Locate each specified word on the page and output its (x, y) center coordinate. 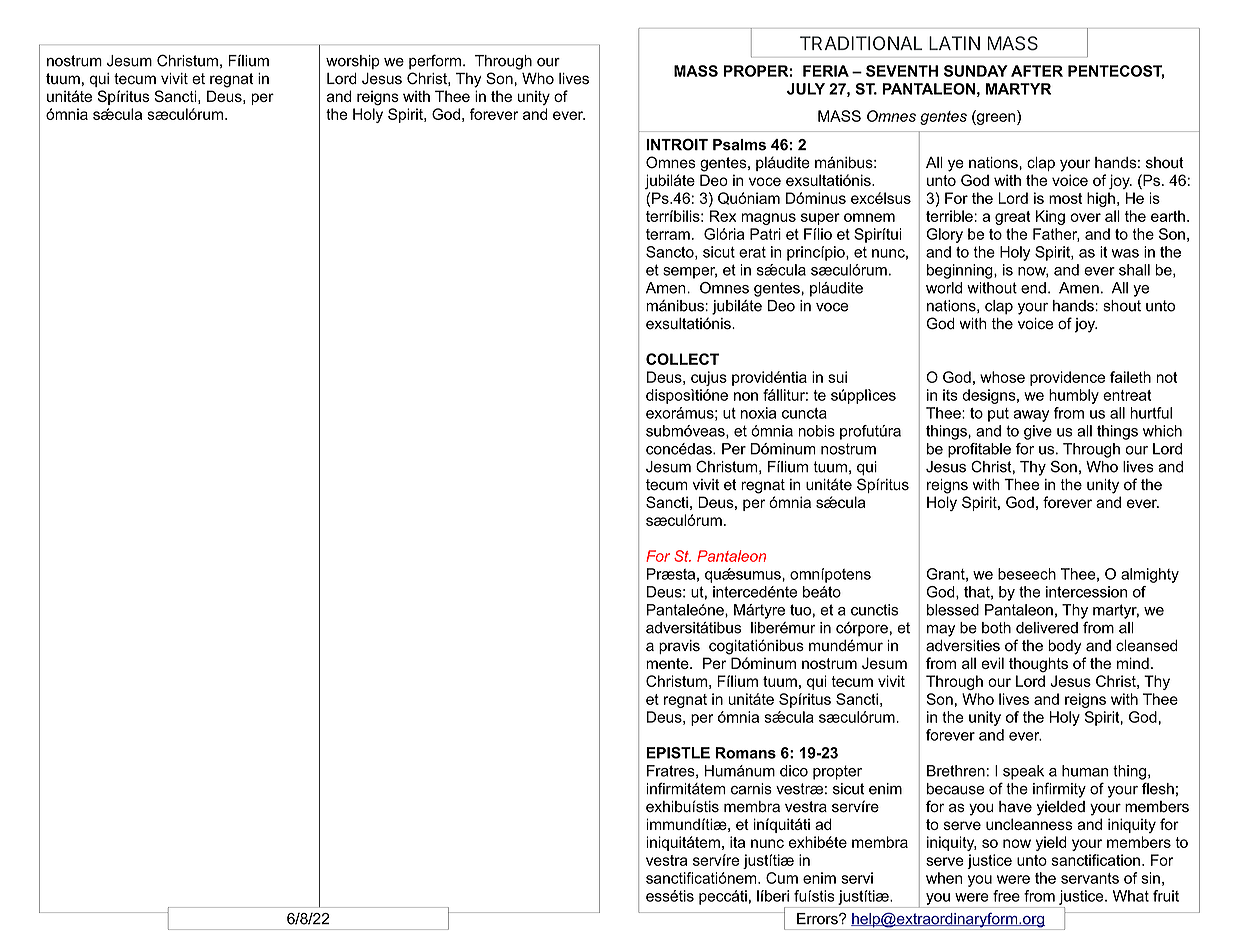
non (746, 396)
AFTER (1037, 71)
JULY (806, 89)
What (1131, 896)
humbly (1074, 396)
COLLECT (682, 359)
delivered (1047, 628)
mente (668, 663)
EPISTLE (678, 753)
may (941, 631)
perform (435, 62)
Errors (818, 919)
